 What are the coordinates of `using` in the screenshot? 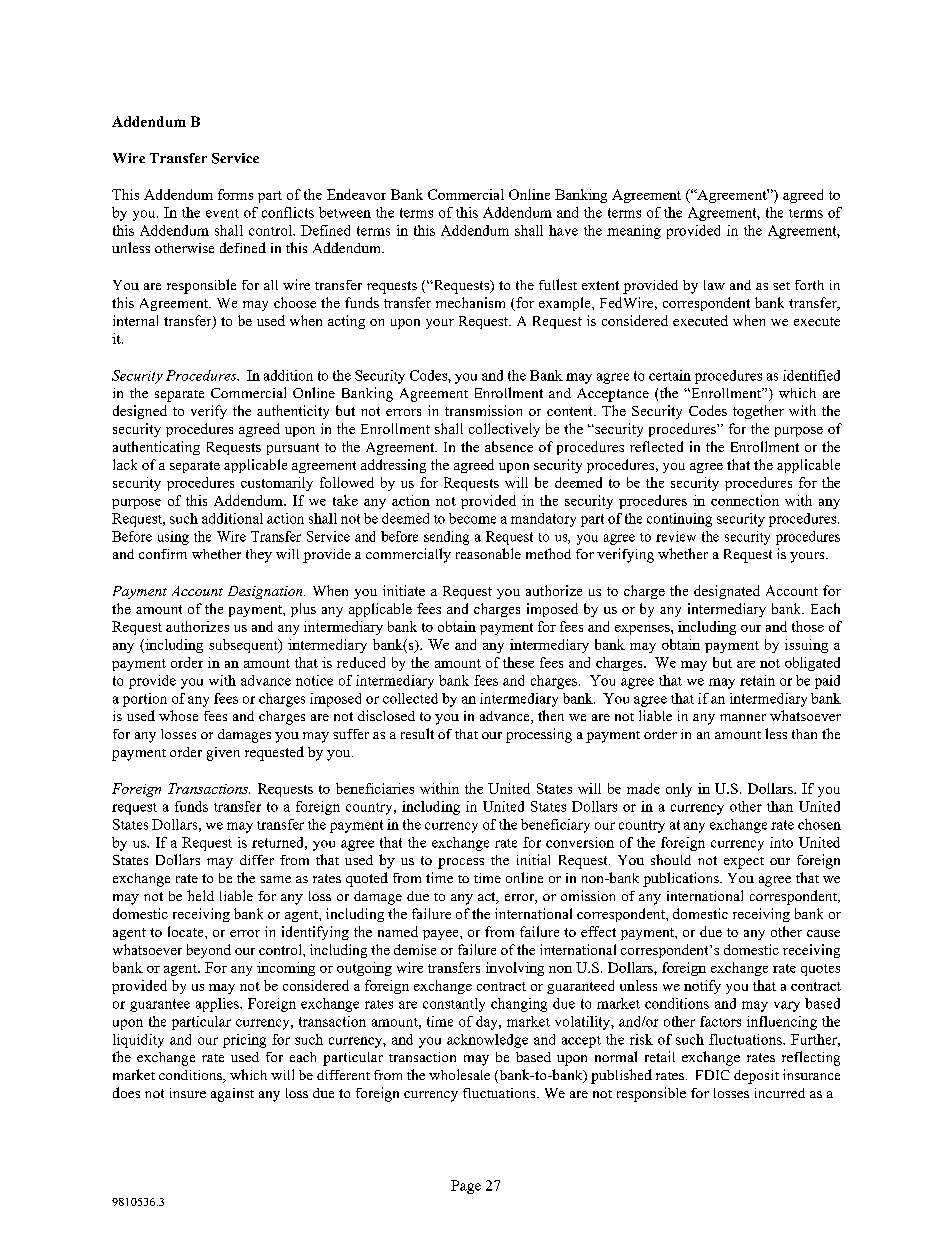 It's located at (173, 538).
